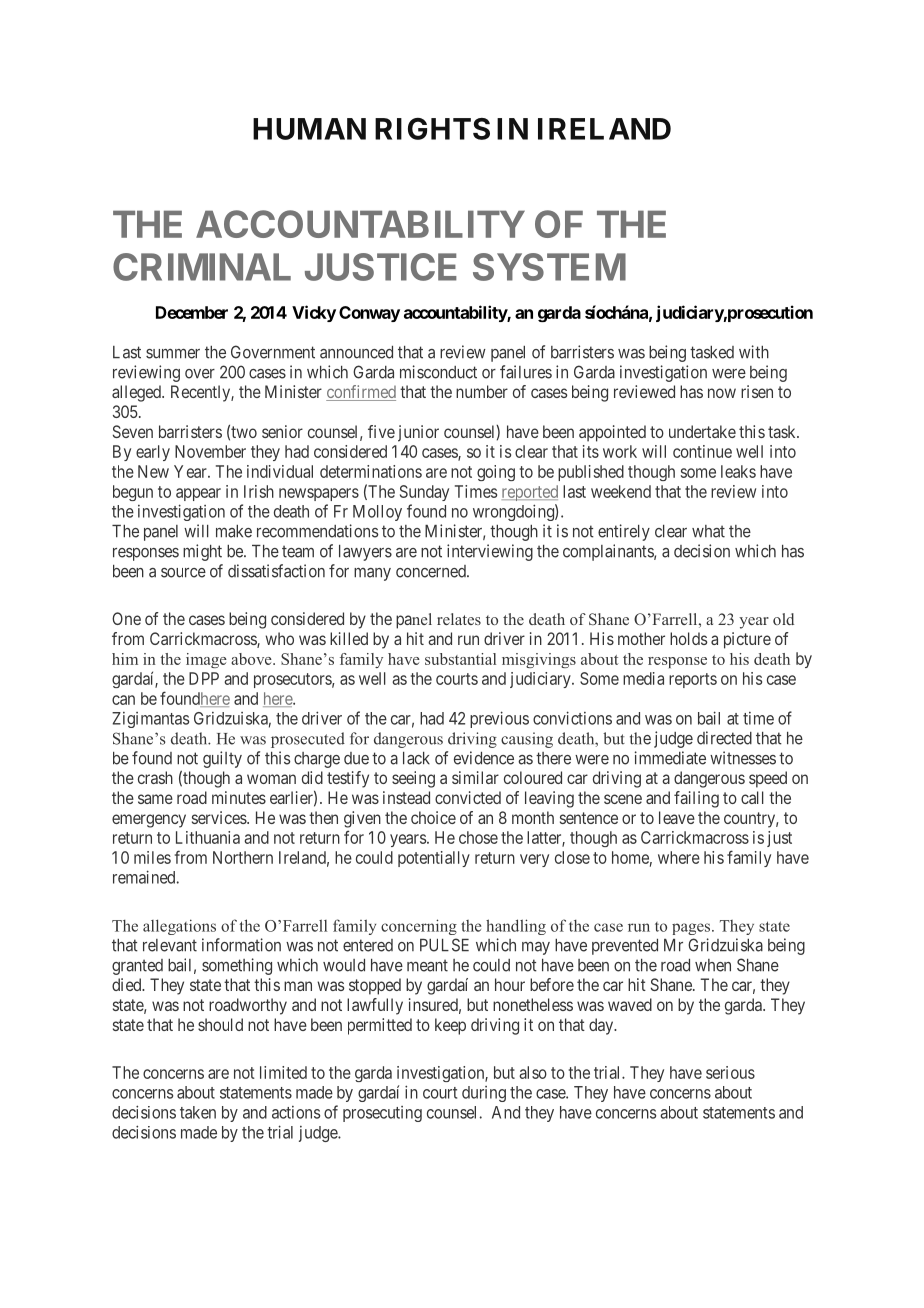 The image size is (924, 1308). I want to click on taken, so click(198, 1112).
